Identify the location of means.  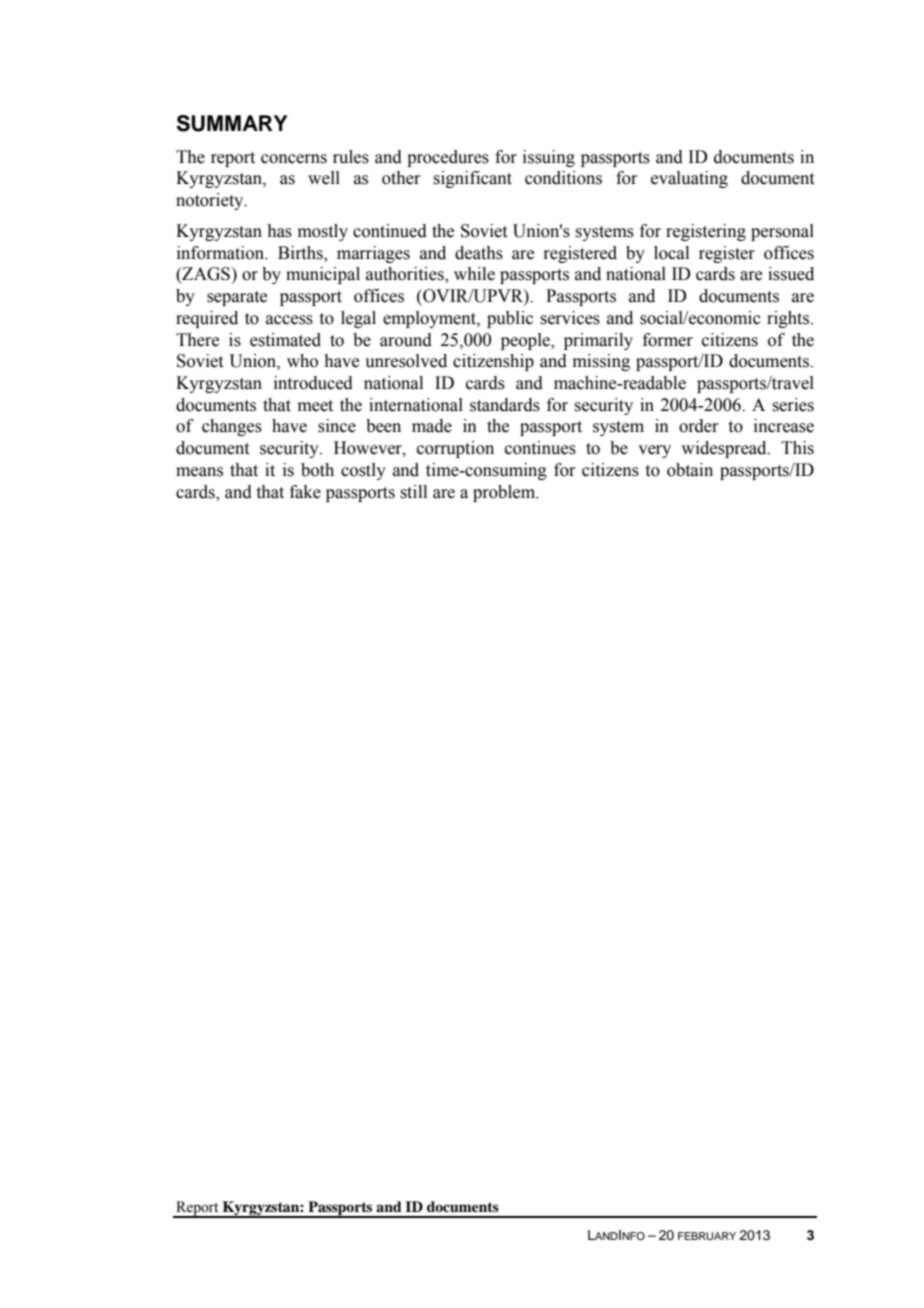
(199, 472).
